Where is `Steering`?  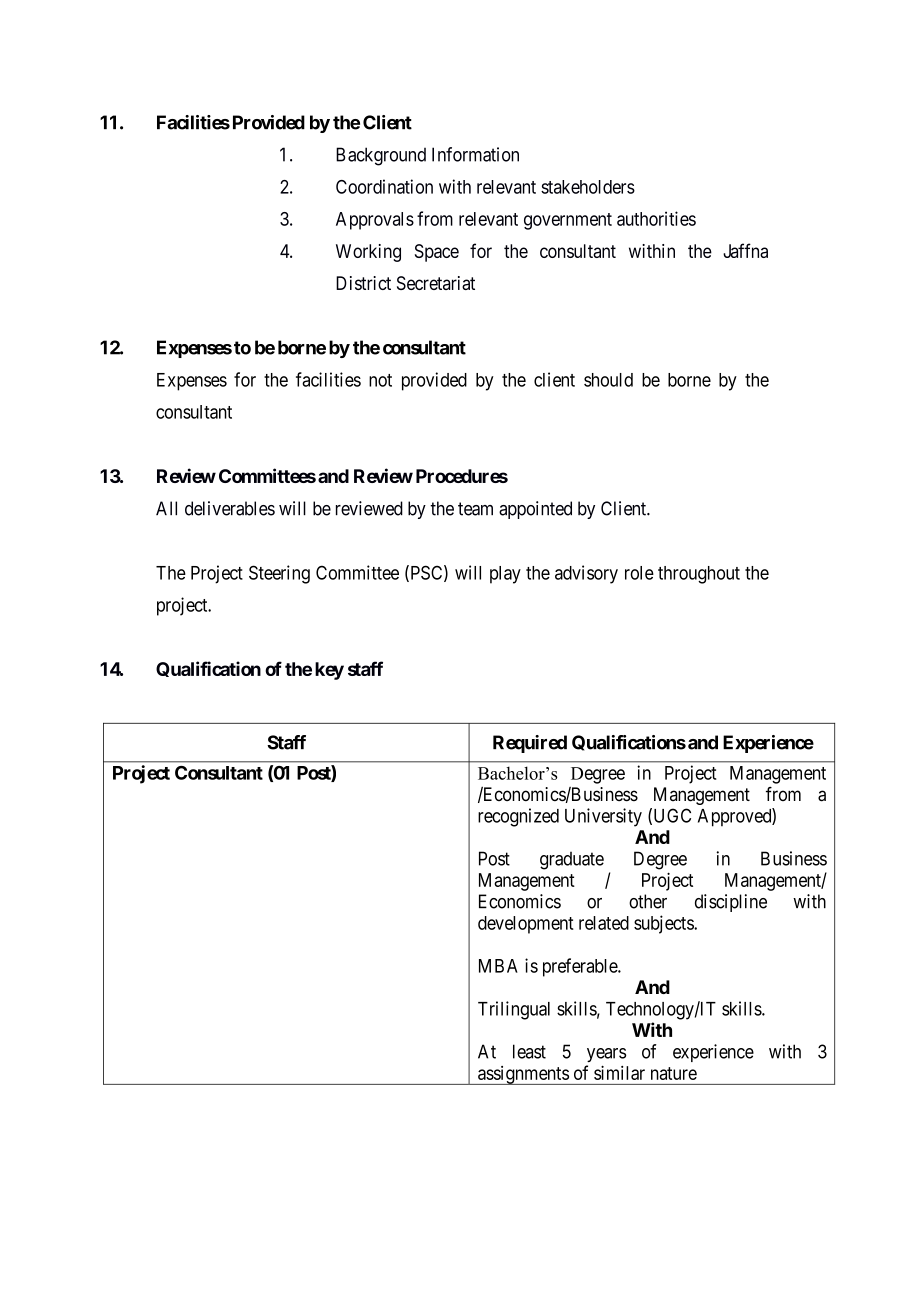 Steering is located at coordinates (279, 574).
